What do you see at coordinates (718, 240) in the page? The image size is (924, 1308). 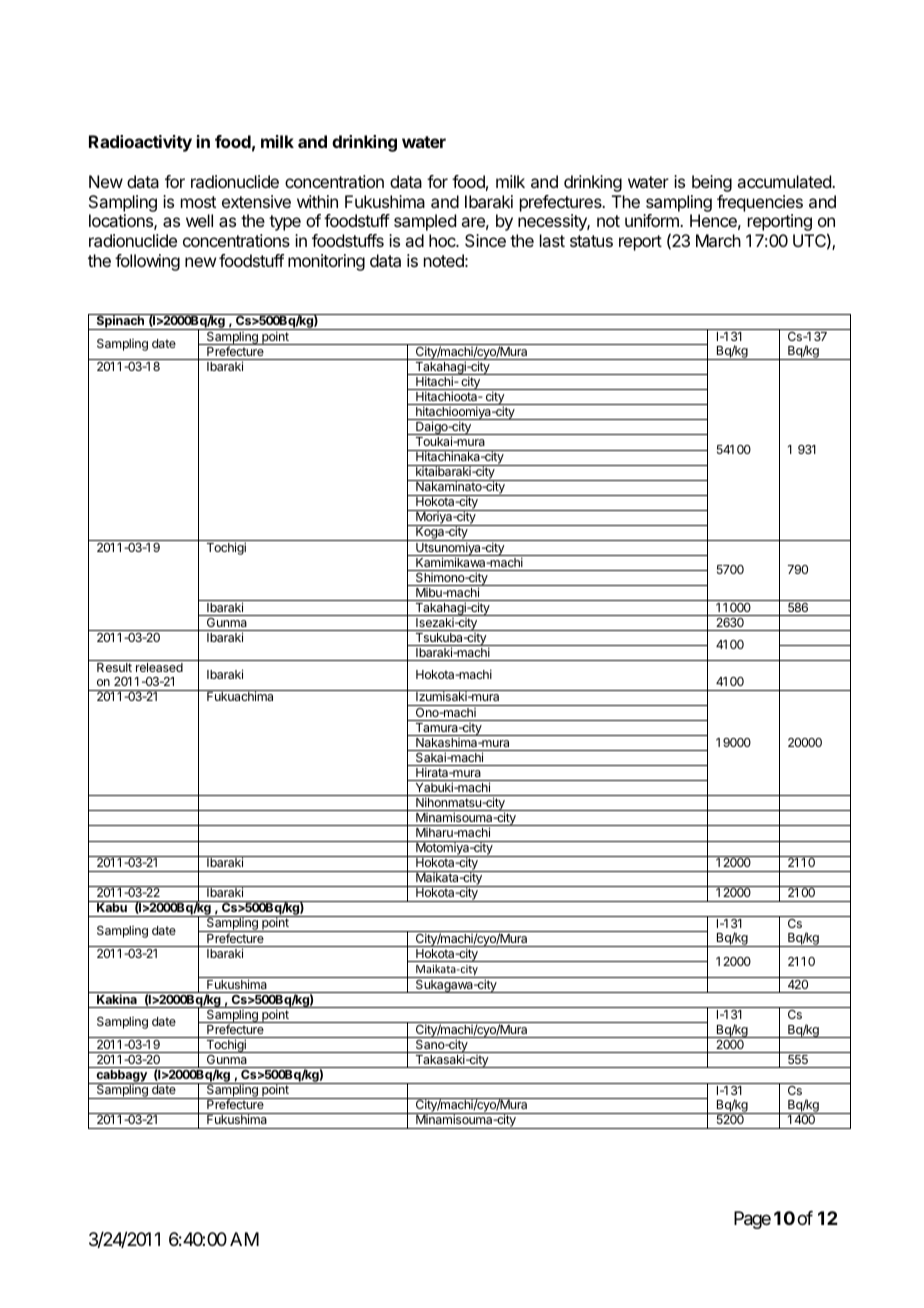 I see `March` at bounding box center [718, 240].
